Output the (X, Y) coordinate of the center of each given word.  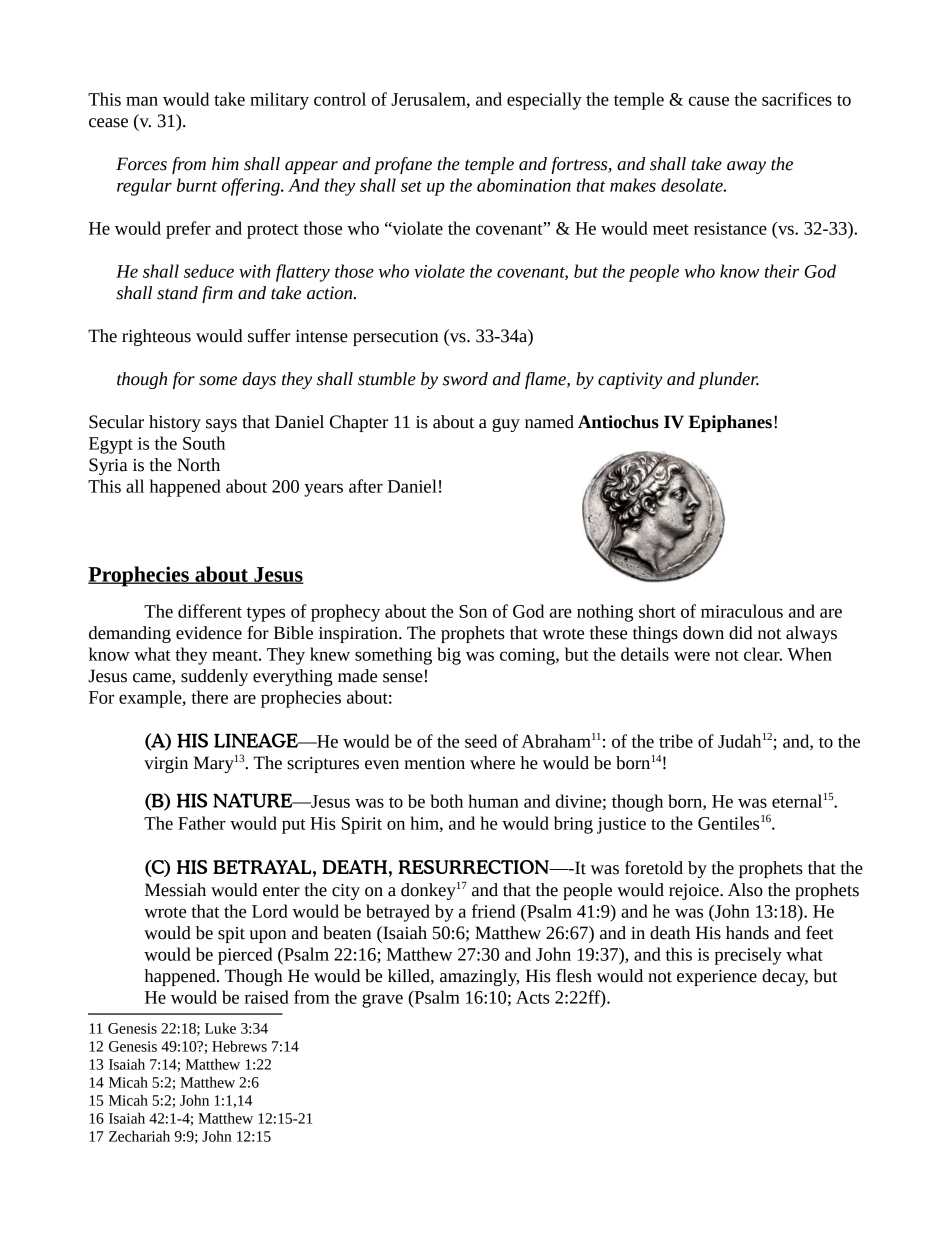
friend (493, 911)
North (198, 465)
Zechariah (139, 1136)
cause (709, 101)
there (209, 697)
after (366, 486)
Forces (141, 164)
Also (745, 890)
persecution (395, 338)
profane (403, 165)
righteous (156, 337)
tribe (676, 741)
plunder (728, 380)
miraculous (742, 611)
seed (481, 741)
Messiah (175, 890)
